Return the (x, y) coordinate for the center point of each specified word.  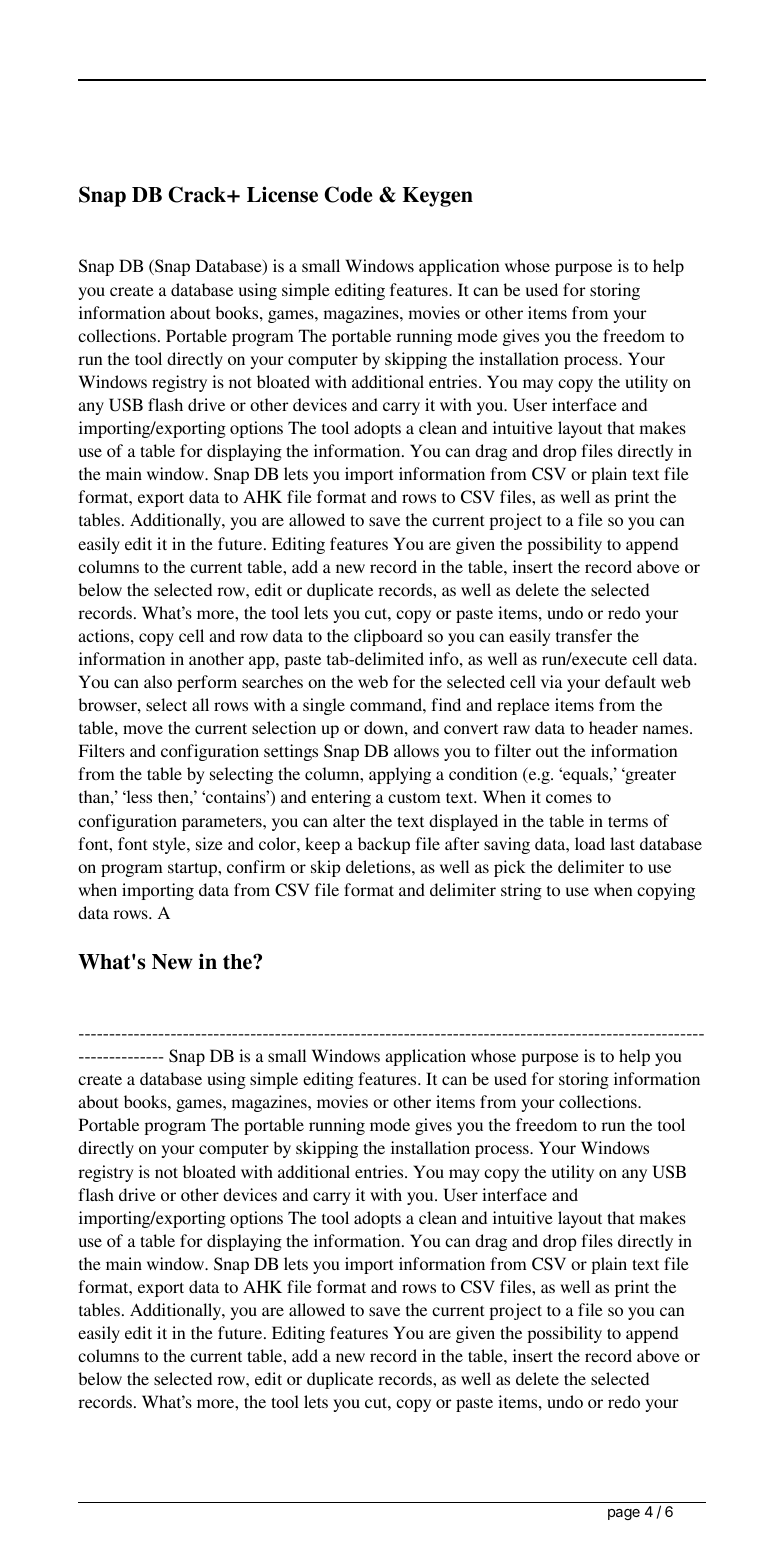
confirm (256, 866)
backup (384, 845)
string (521, 891)
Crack (198, 194)
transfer (584, 635)
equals (586, 775)
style (170, 845)
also (158, 681)
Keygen (438, 197)
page (624, 1514)
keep (322, 845)
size (209, 843)
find (446, 704)
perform (207, 683)
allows (416, 750)
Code (348, 194)
